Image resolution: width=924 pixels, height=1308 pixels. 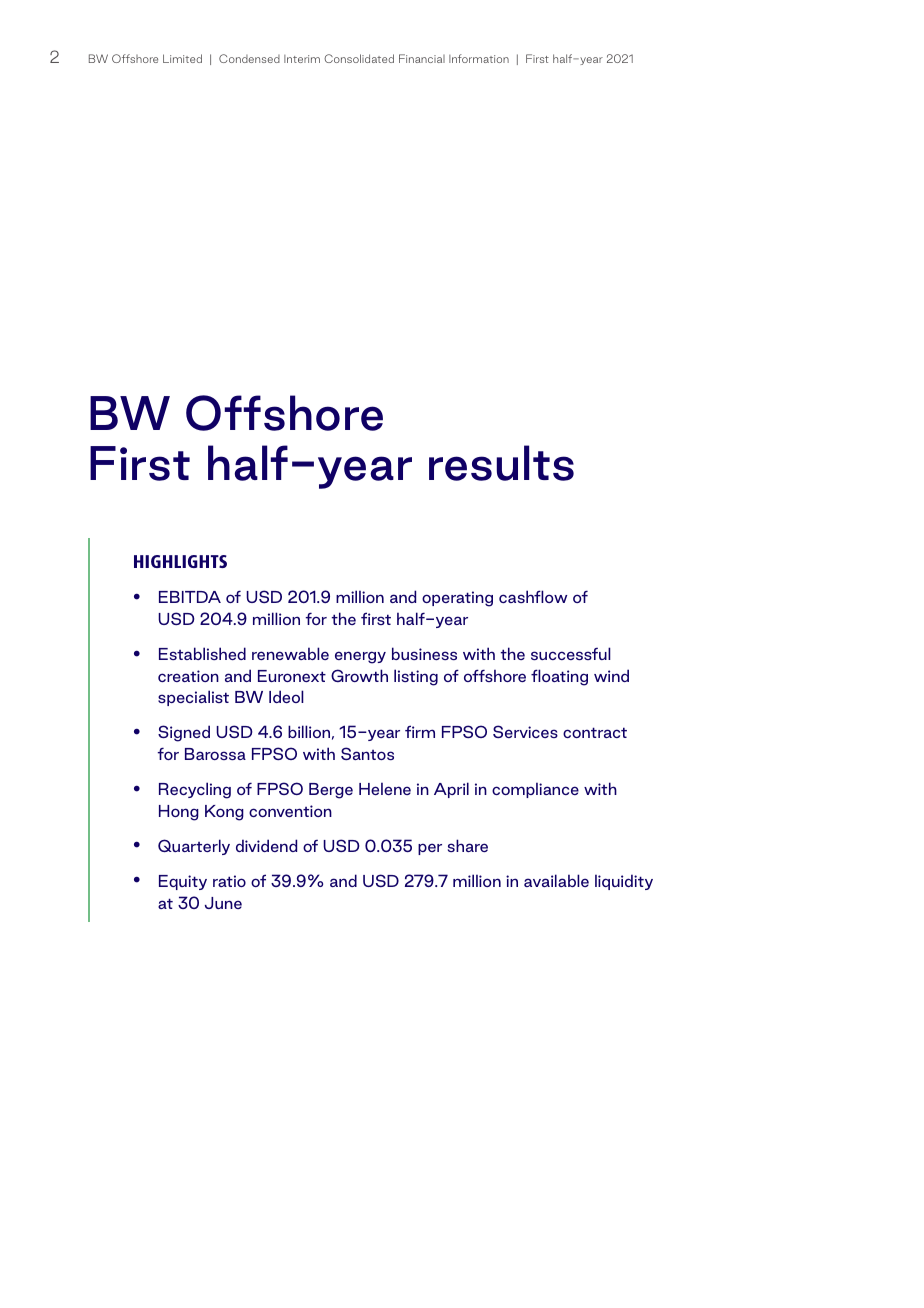 What do you see at coordinates (229, 881) in the screenshot?
I see `ratio` at bounding box center [229, 881].
